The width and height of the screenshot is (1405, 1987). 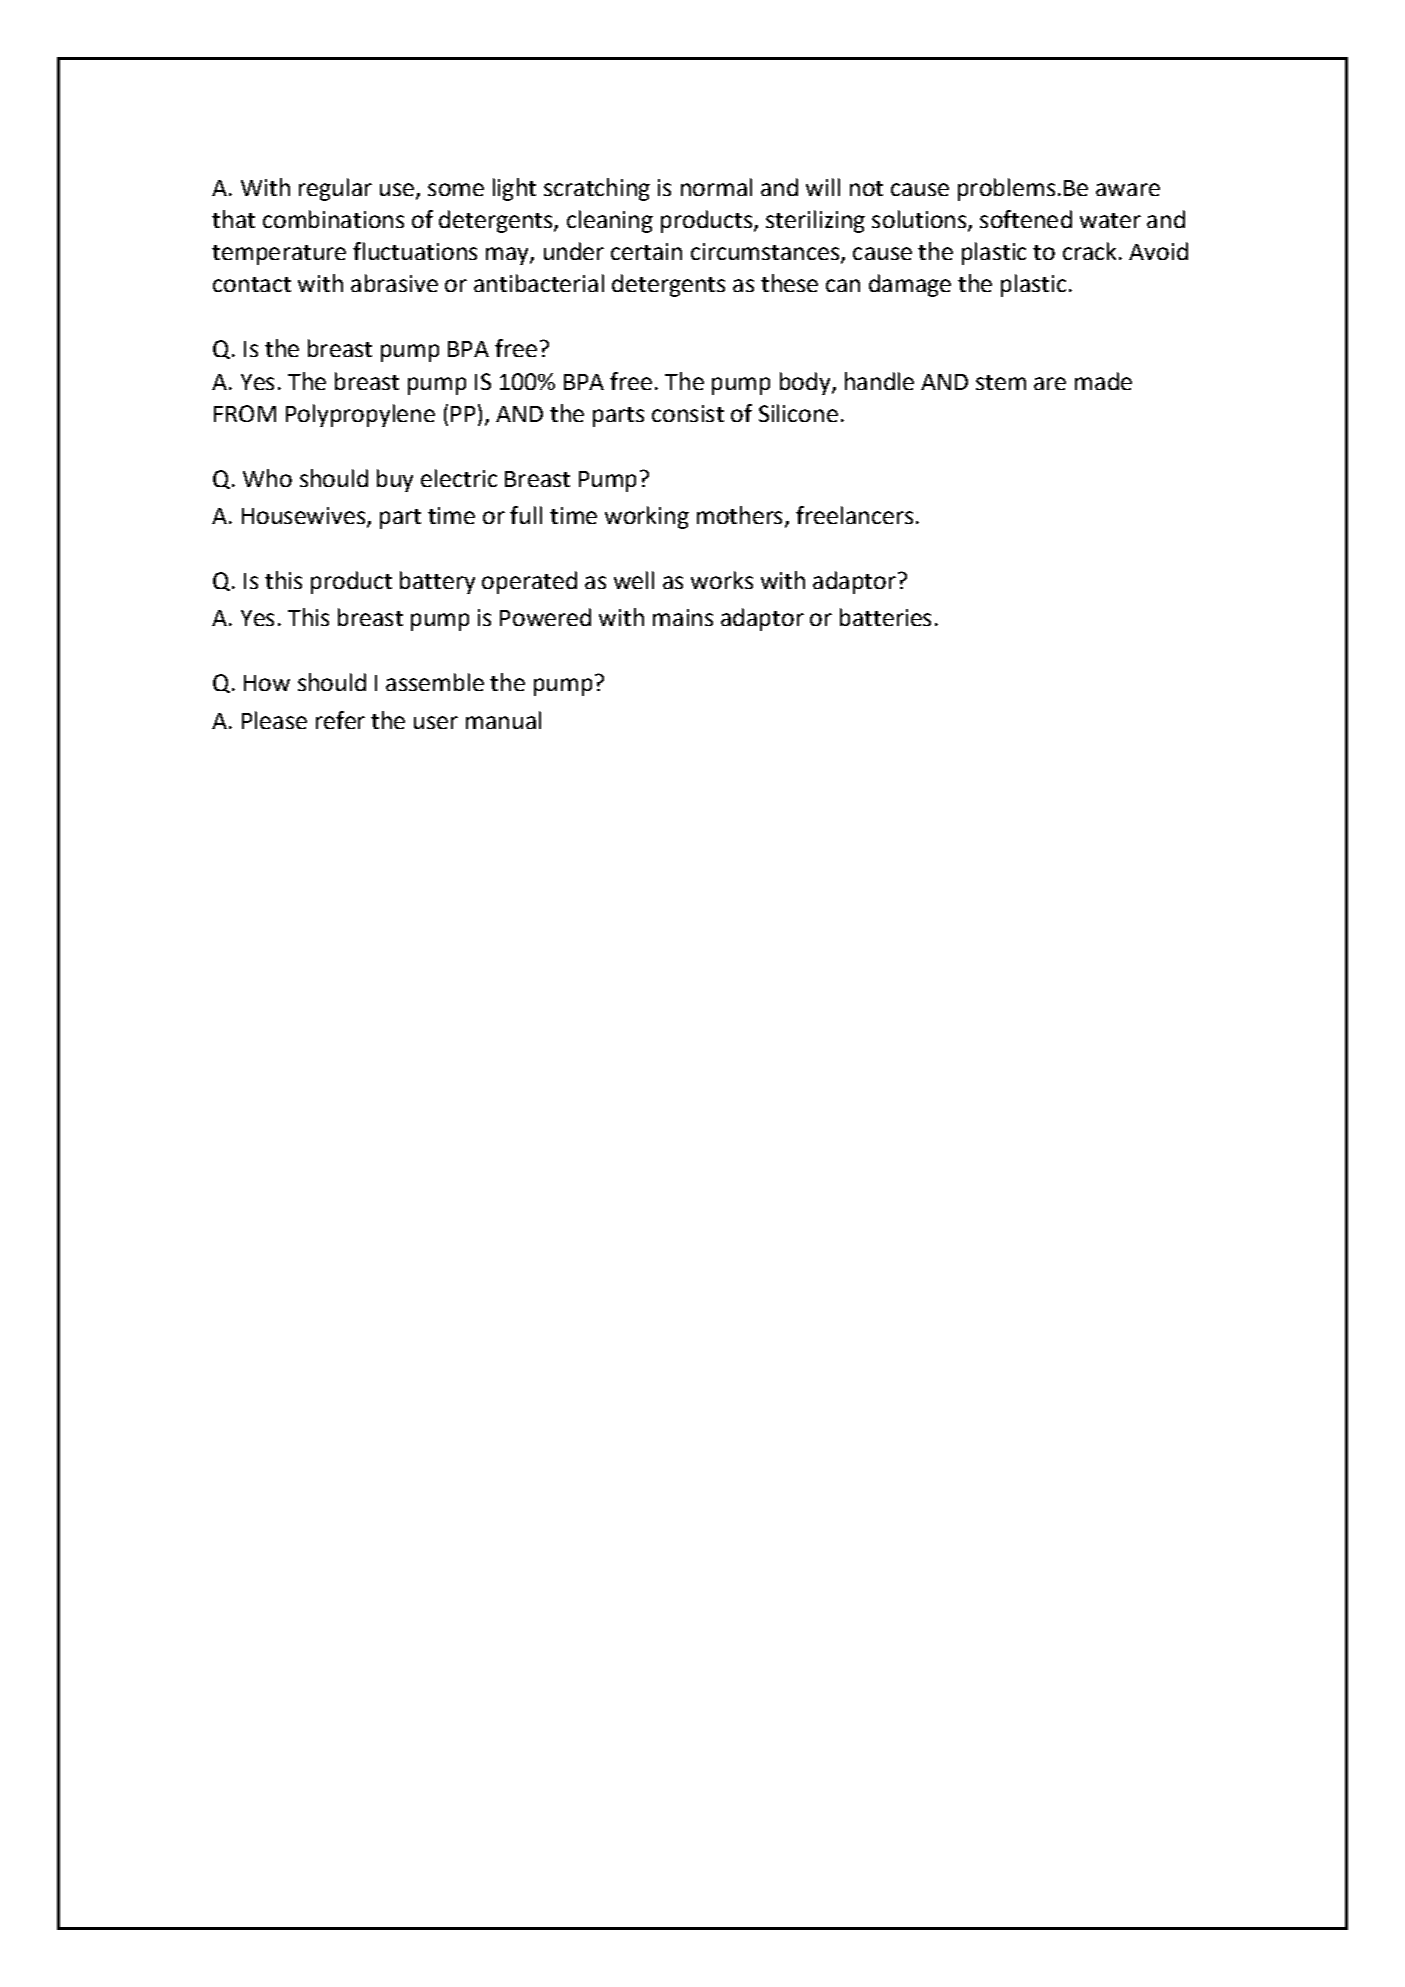 What do you see at coordinates (394, 283) in the screenshot?
I see `abrasive` at bounding box center [394, 283].
